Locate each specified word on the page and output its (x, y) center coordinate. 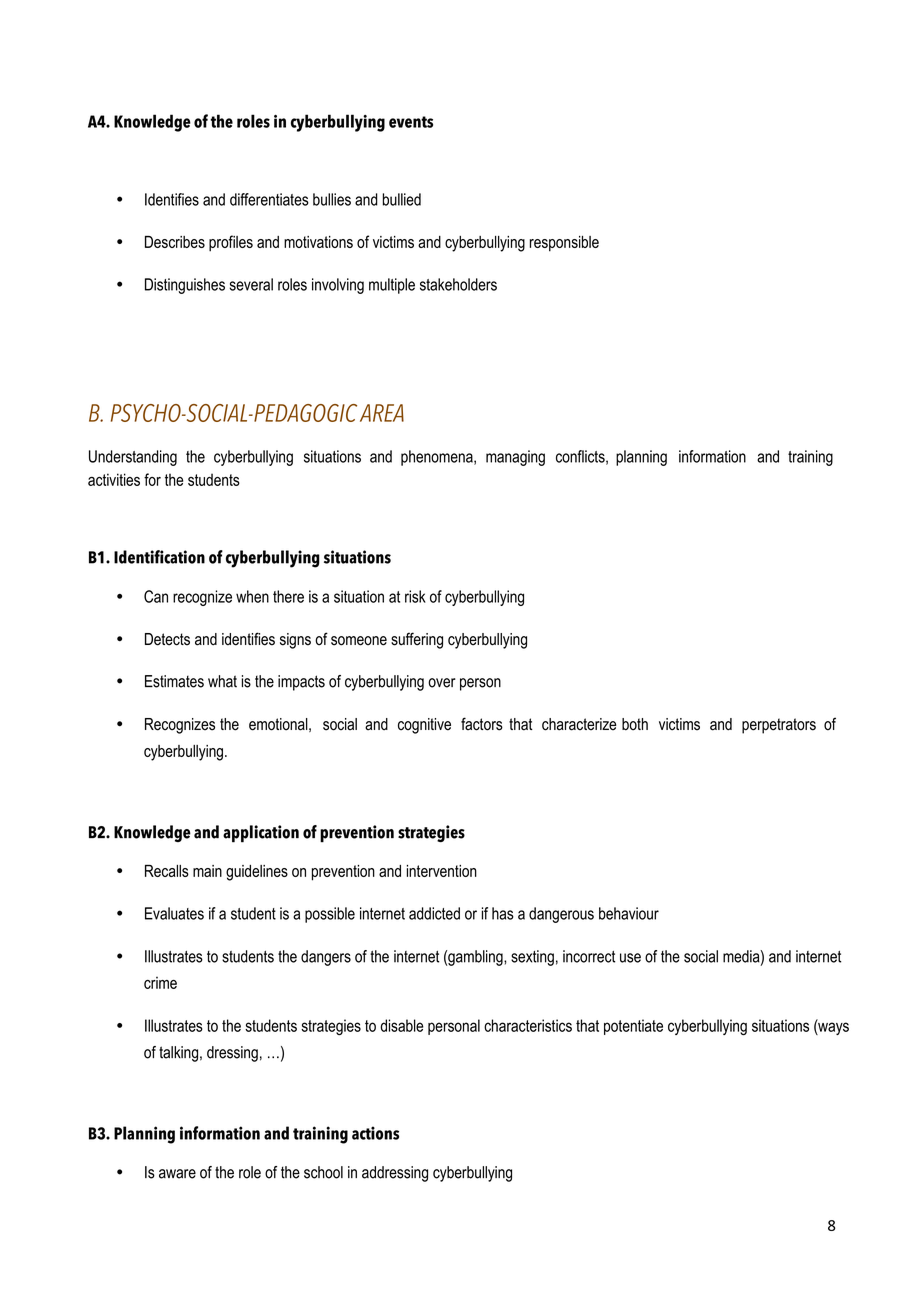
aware (177, 1174)
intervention (442, 871)
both (635, 724)
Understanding (133, 458)
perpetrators (779, 726)
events (411, 122)
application (261, 834)
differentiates (269, 199)
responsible (564, 244)
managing (515, 458)
